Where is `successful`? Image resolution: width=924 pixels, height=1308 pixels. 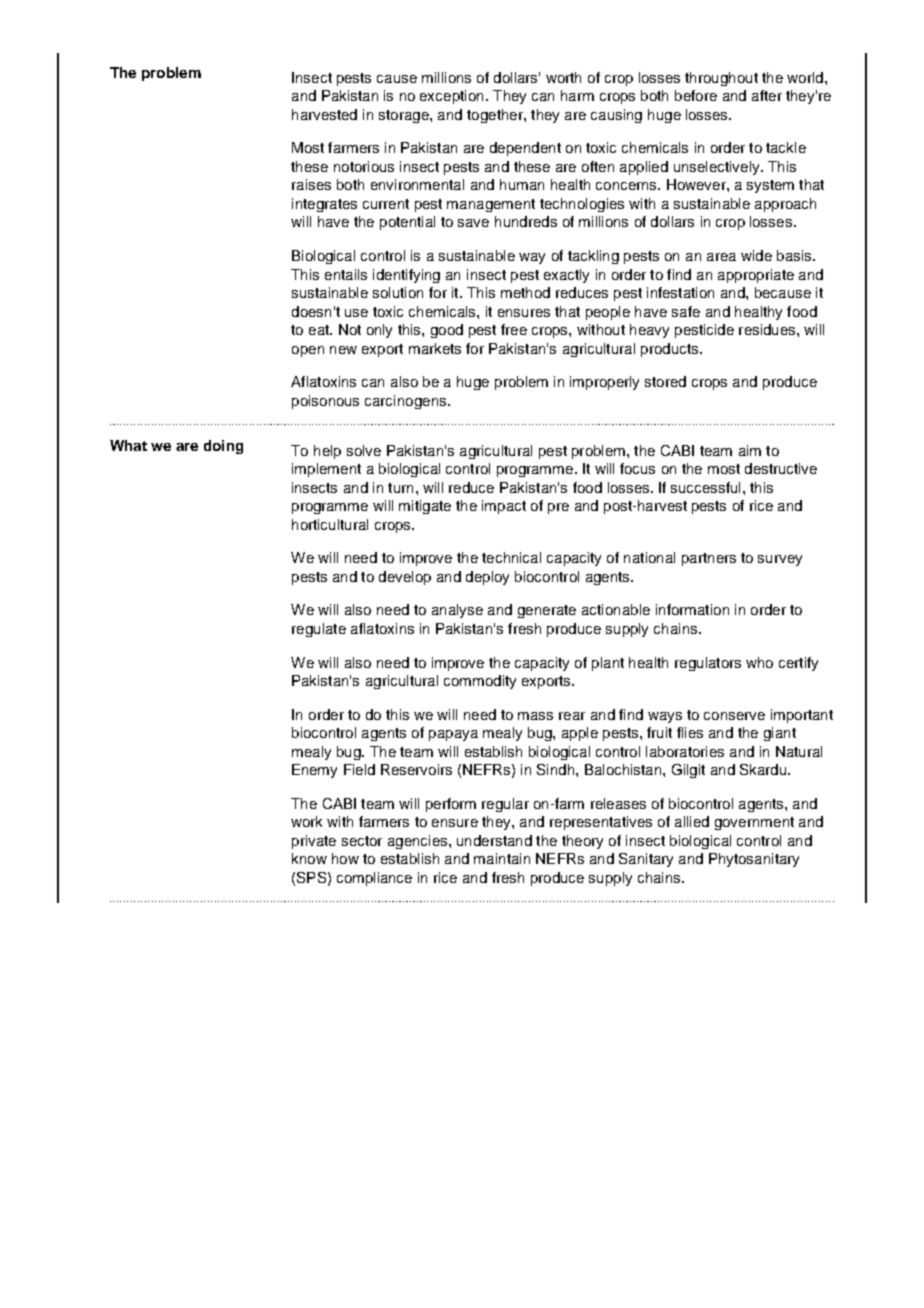
successful is located at coordinates (705, 487).
